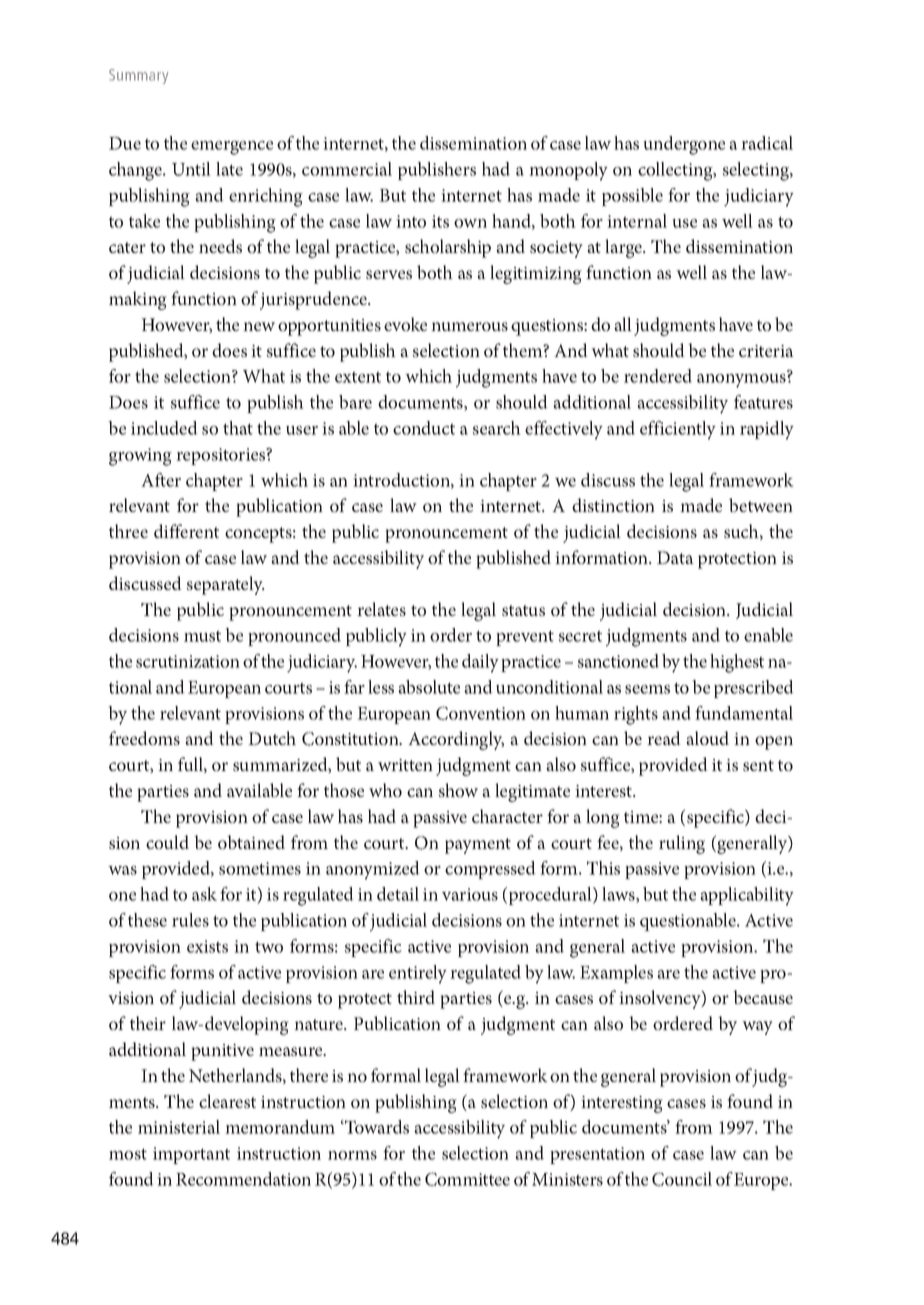 This document has width=924, height=1305. I want to click on rendered, so click(658, 376).
